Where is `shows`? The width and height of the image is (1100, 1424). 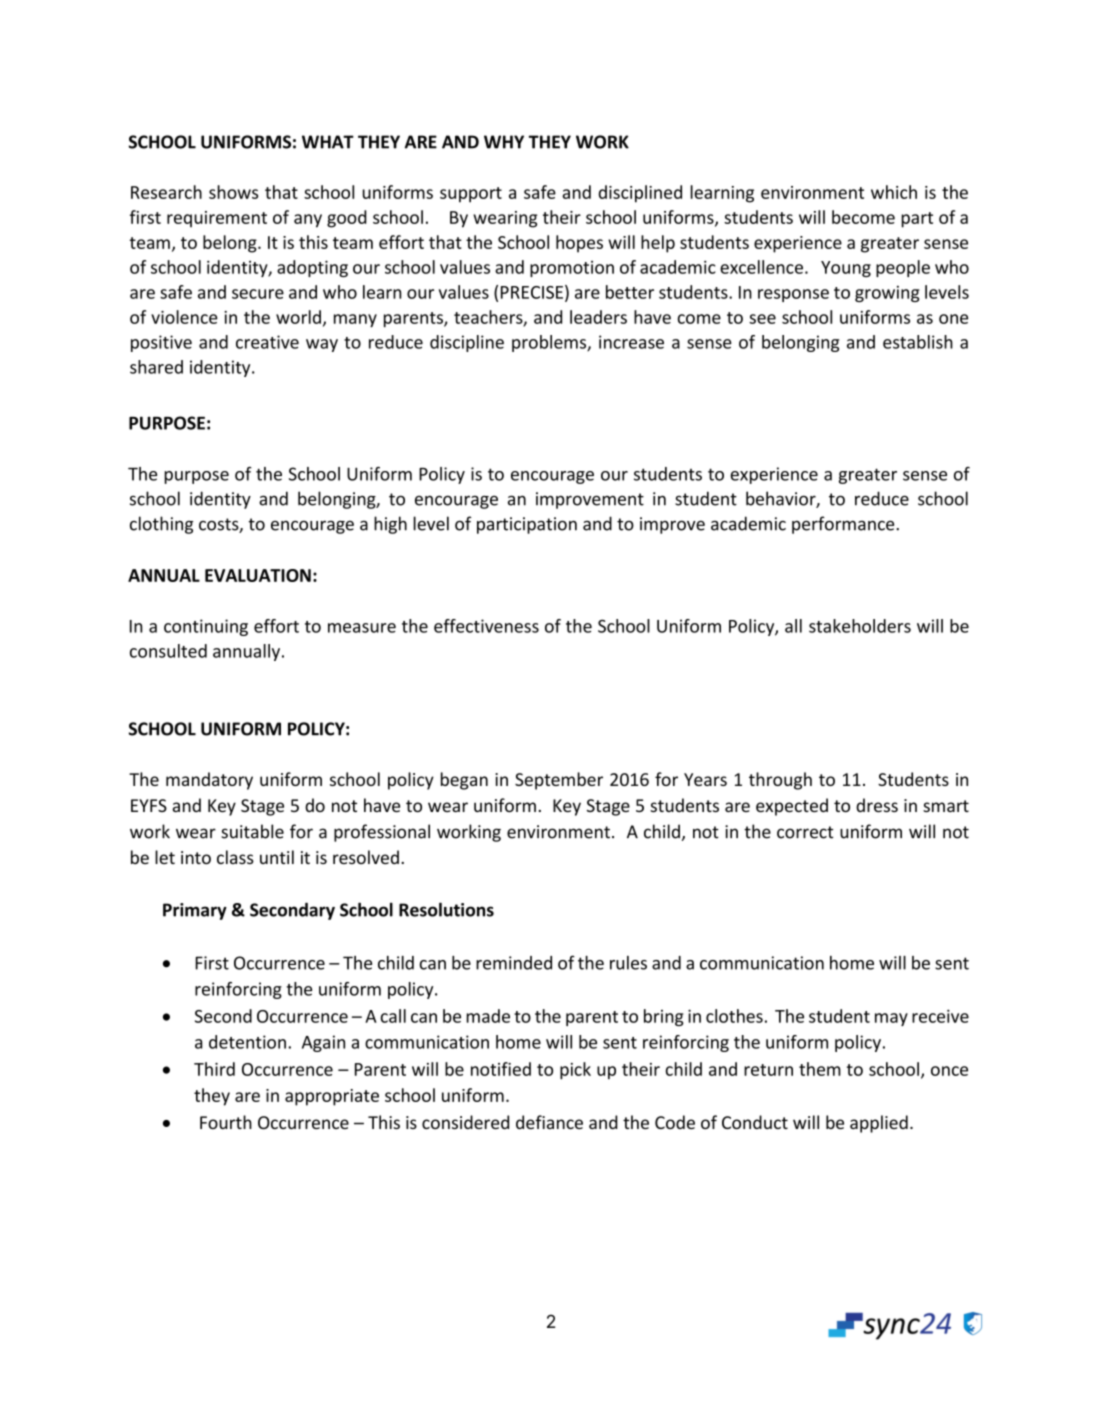
shows is located at coordinates (233, 192).
